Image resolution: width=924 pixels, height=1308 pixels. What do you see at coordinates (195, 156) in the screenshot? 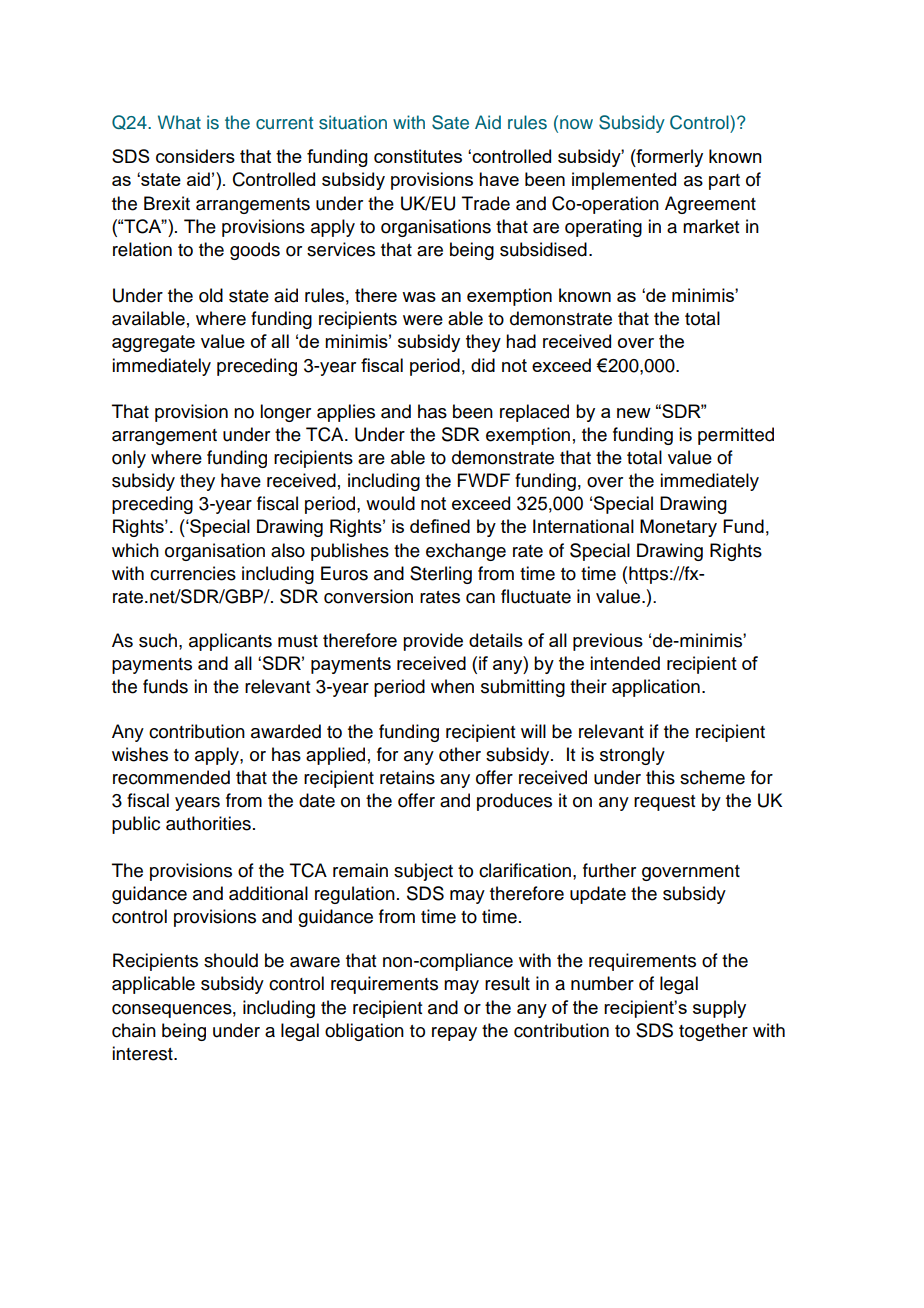
I see `considers` at bounding box center [195, 156].
